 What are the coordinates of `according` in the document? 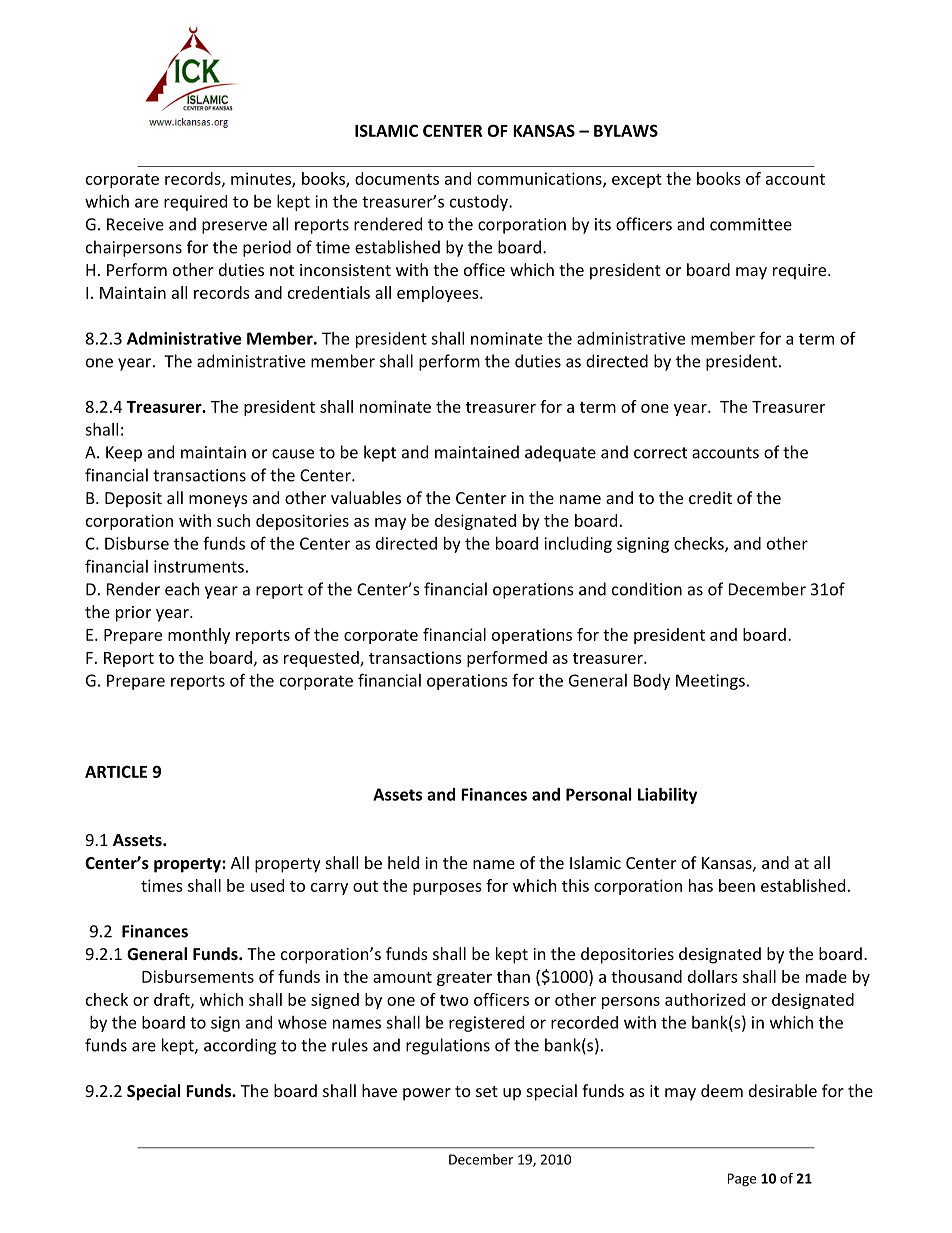 It's located at (240, 1046).
